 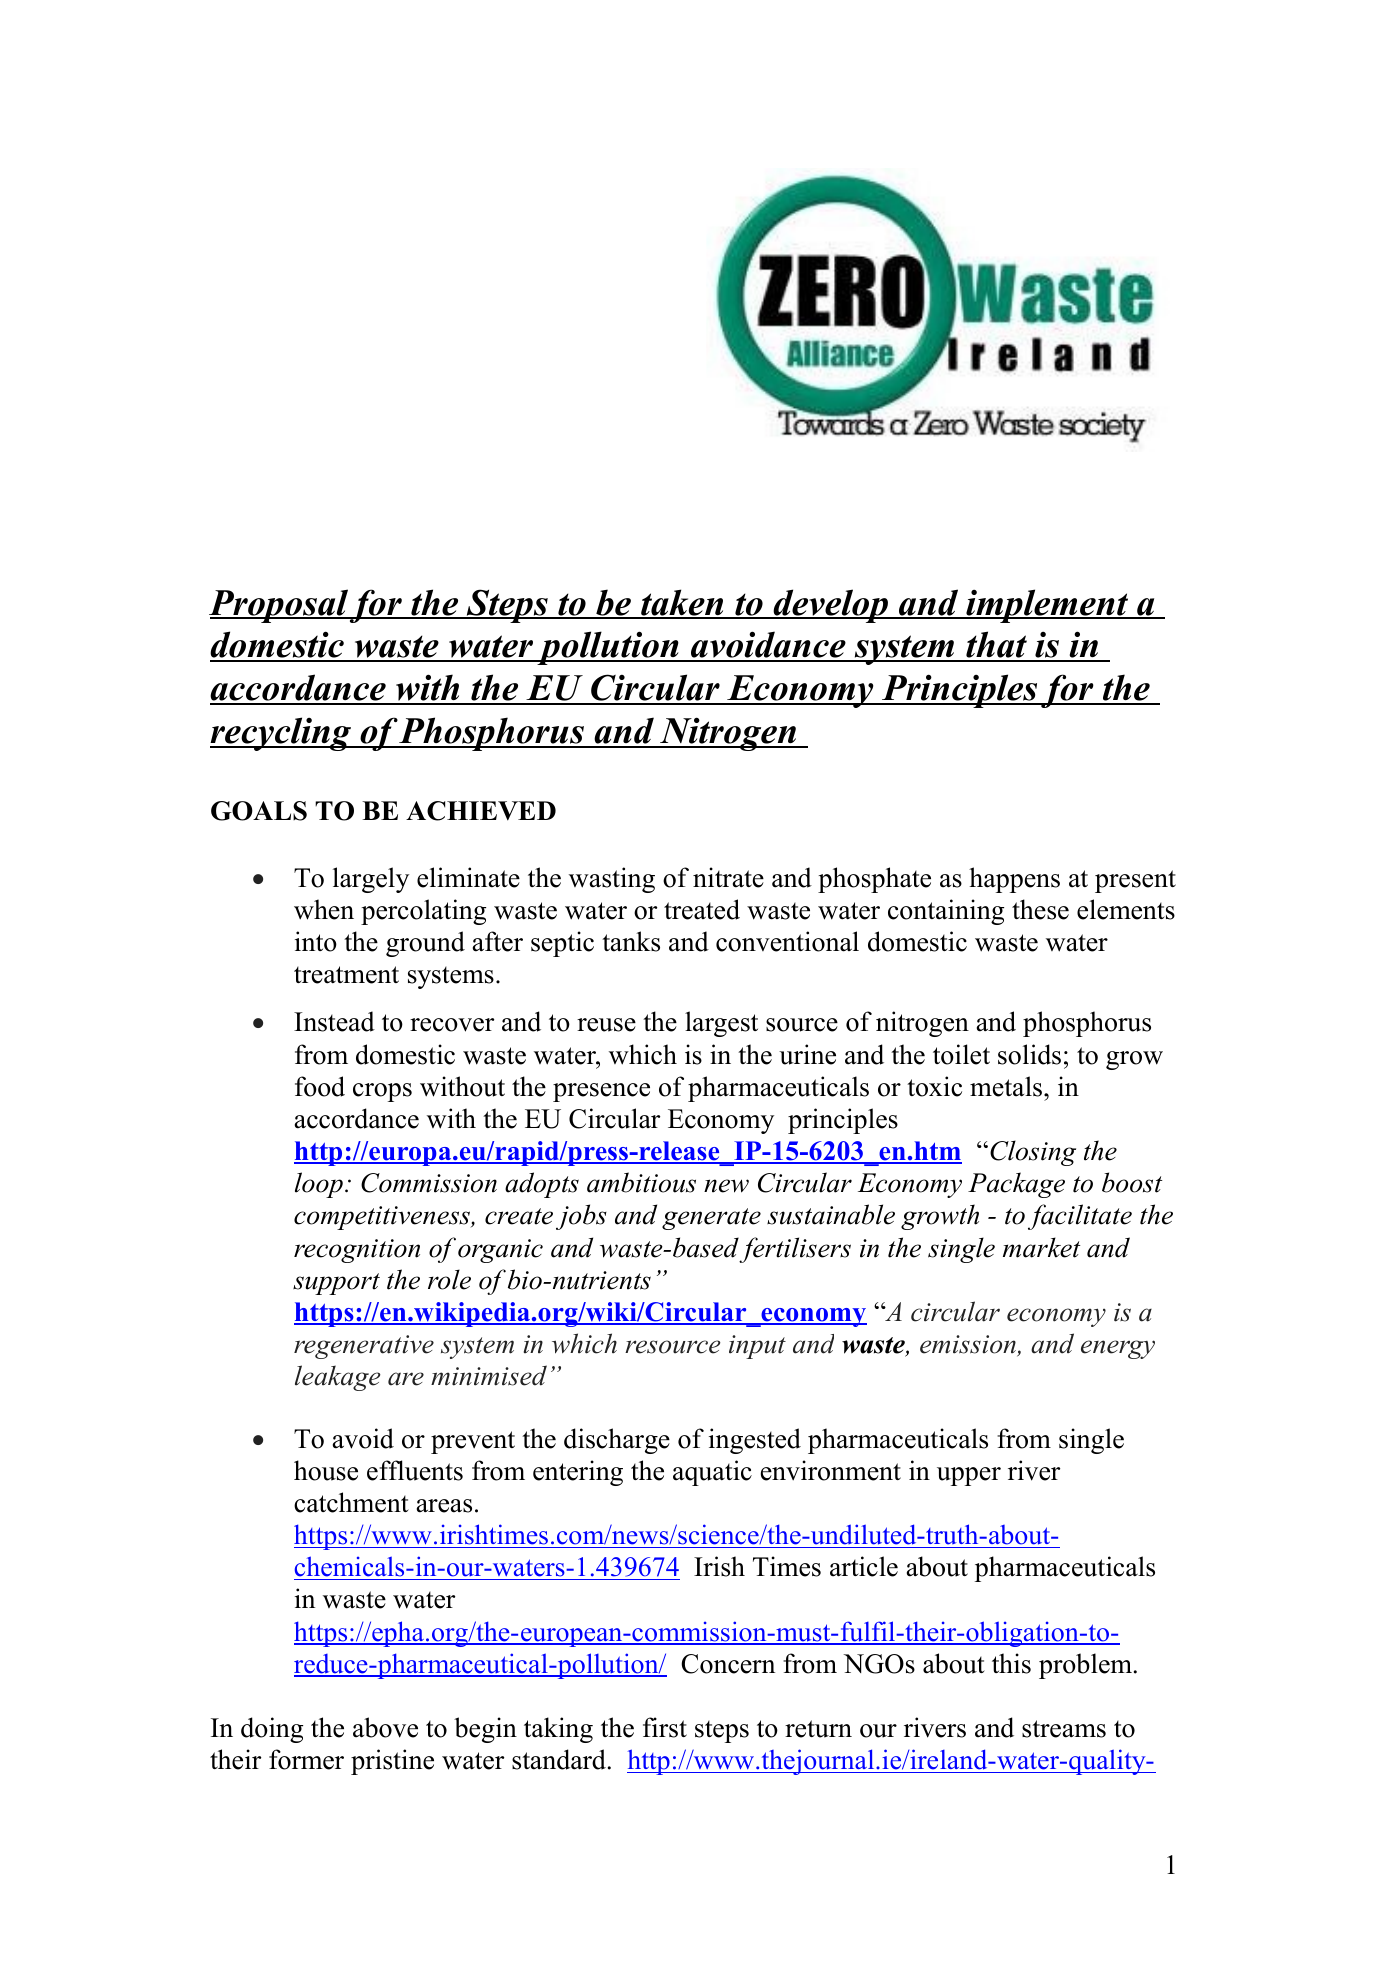 I want to click on taken, so click(x=682, y=603).
